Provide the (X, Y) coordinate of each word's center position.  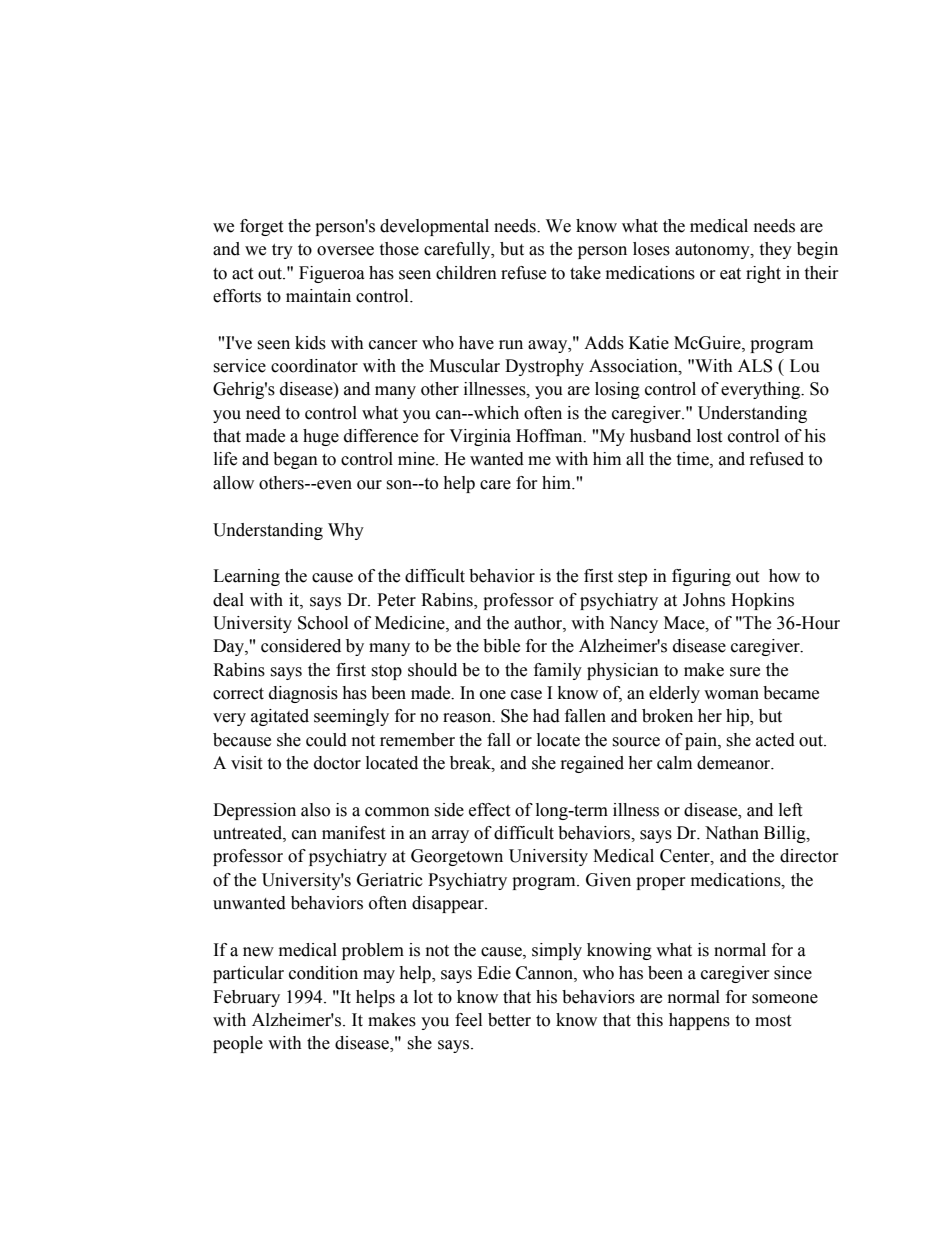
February (246, 998)
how (784, 576)
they (775, 250)
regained (592, 764)
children (466, 273)
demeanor (735, 763)
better (509, 1020)
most (773, 1021)
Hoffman (550, 436)
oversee (345, 251)
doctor (337, 763)
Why (346, 531)
